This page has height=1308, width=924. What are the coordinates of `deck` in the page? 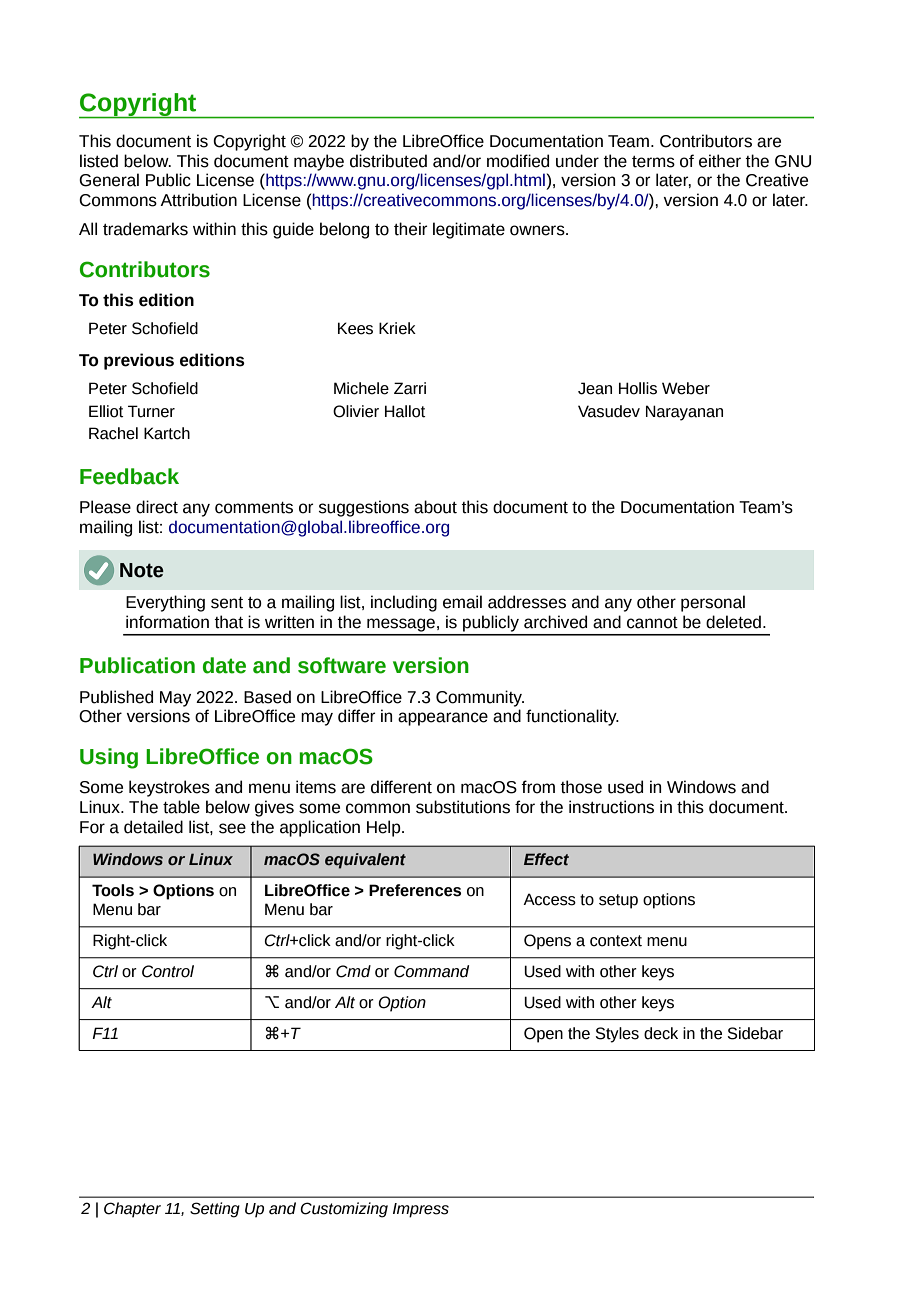 It's located at (661, 1033).
